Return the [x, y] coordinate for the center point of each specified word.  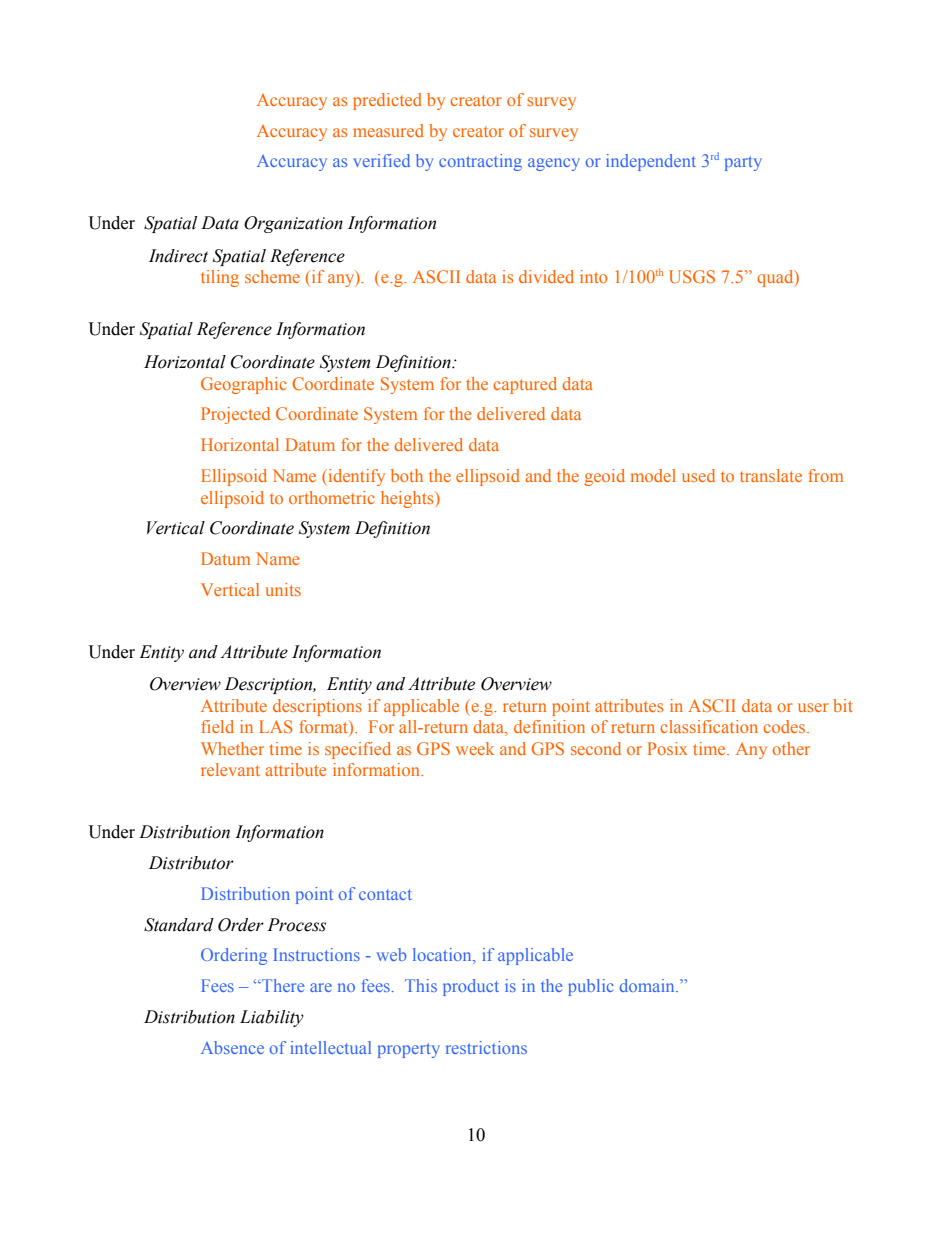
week [475, 748]
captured [525, 385]
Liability [272, 1018]
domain [648, 985]
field [217, 726]
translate [771, 475]
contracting [480, 162]
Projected [235, 415]
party [743, 163]
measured [388, 130]
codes [785, 726]
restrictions [486, 1047]
